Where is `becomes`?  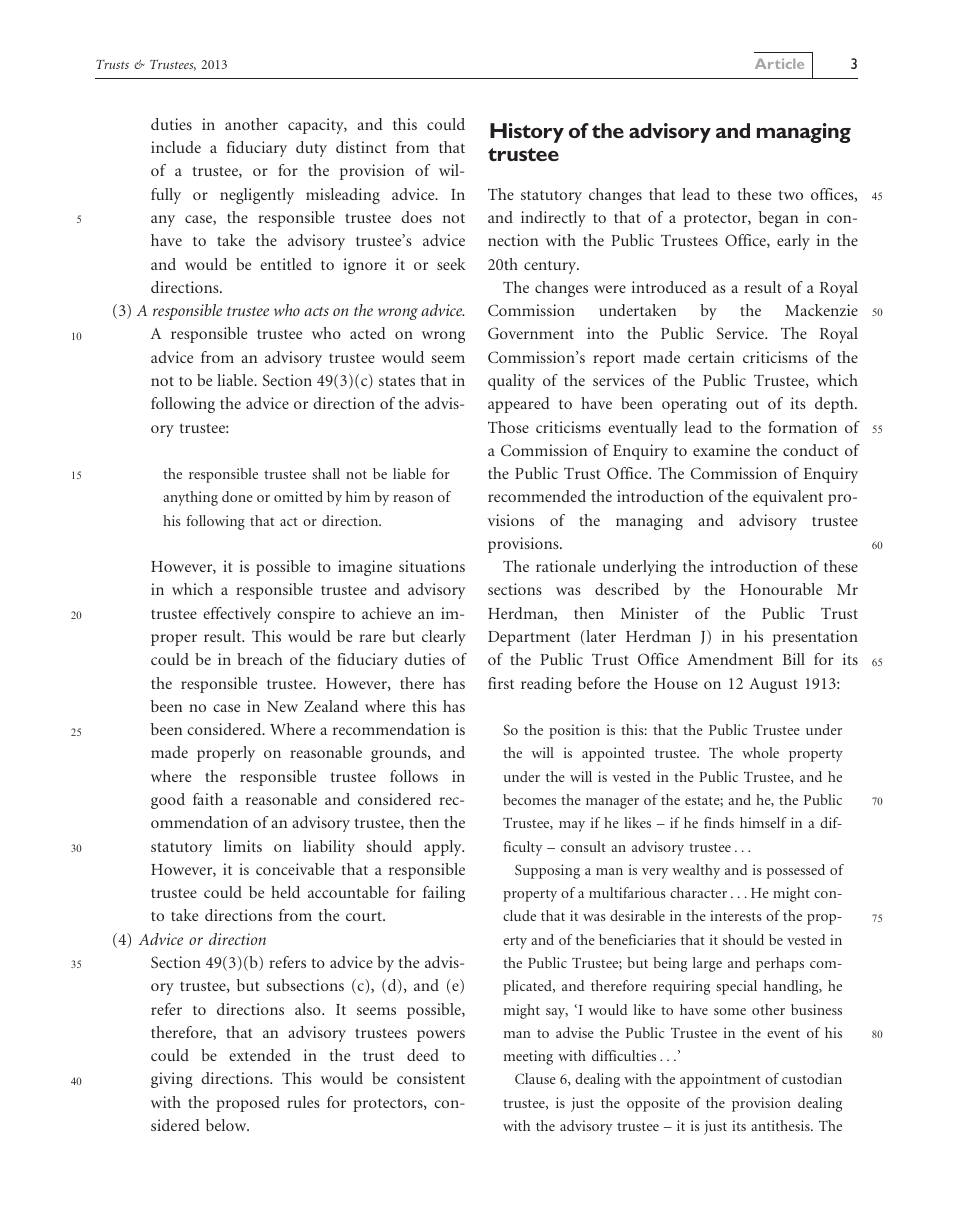 becomes is located at coordinates (529, 799).
